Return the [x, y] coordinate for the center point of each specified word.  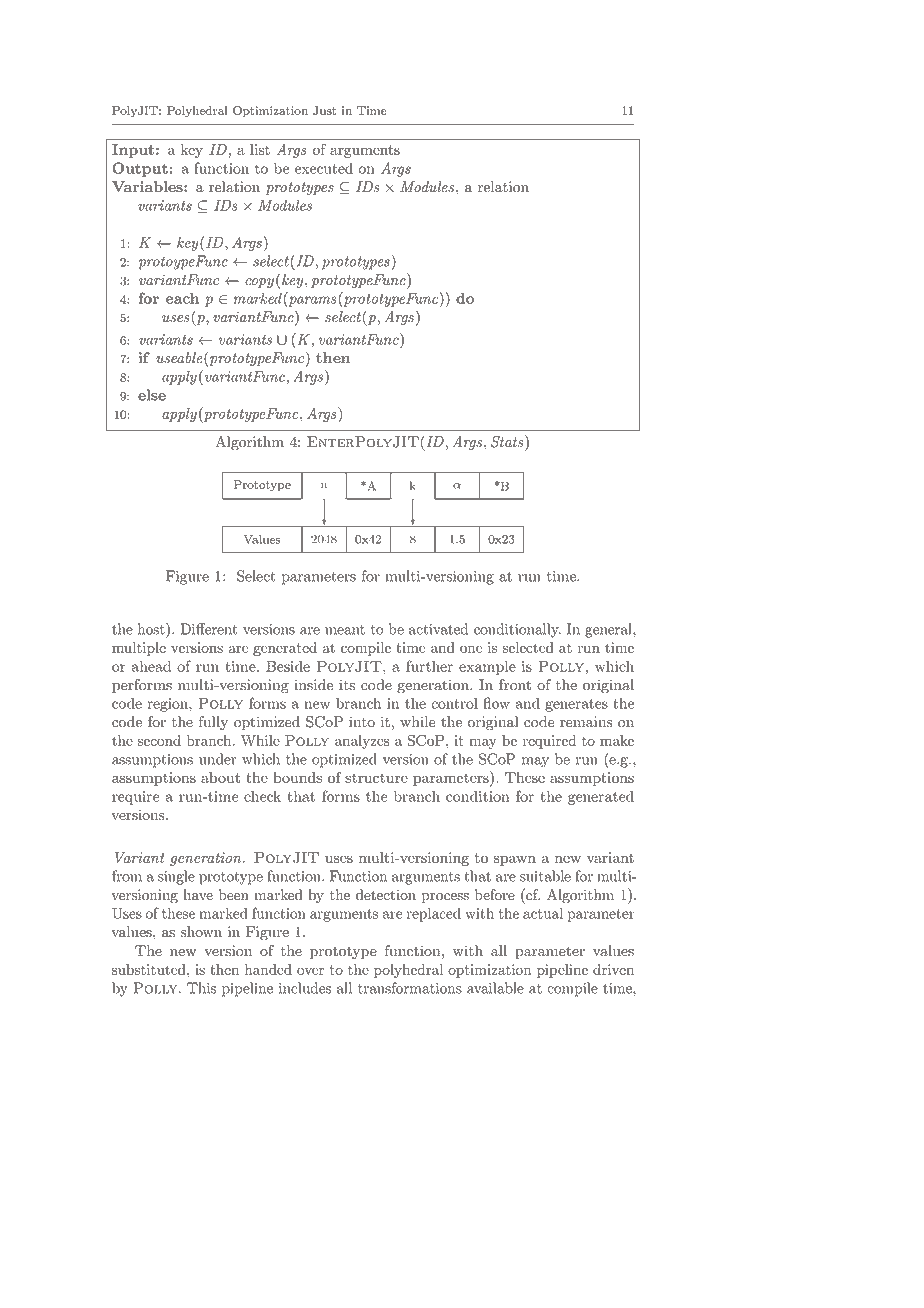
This [201, 988]
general [609, 630]
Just [325, 110]
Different [209, 629]
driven [613, 969]
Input [133, 151]
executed [324, 168]
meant [345, 630]
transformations [410, 988]
